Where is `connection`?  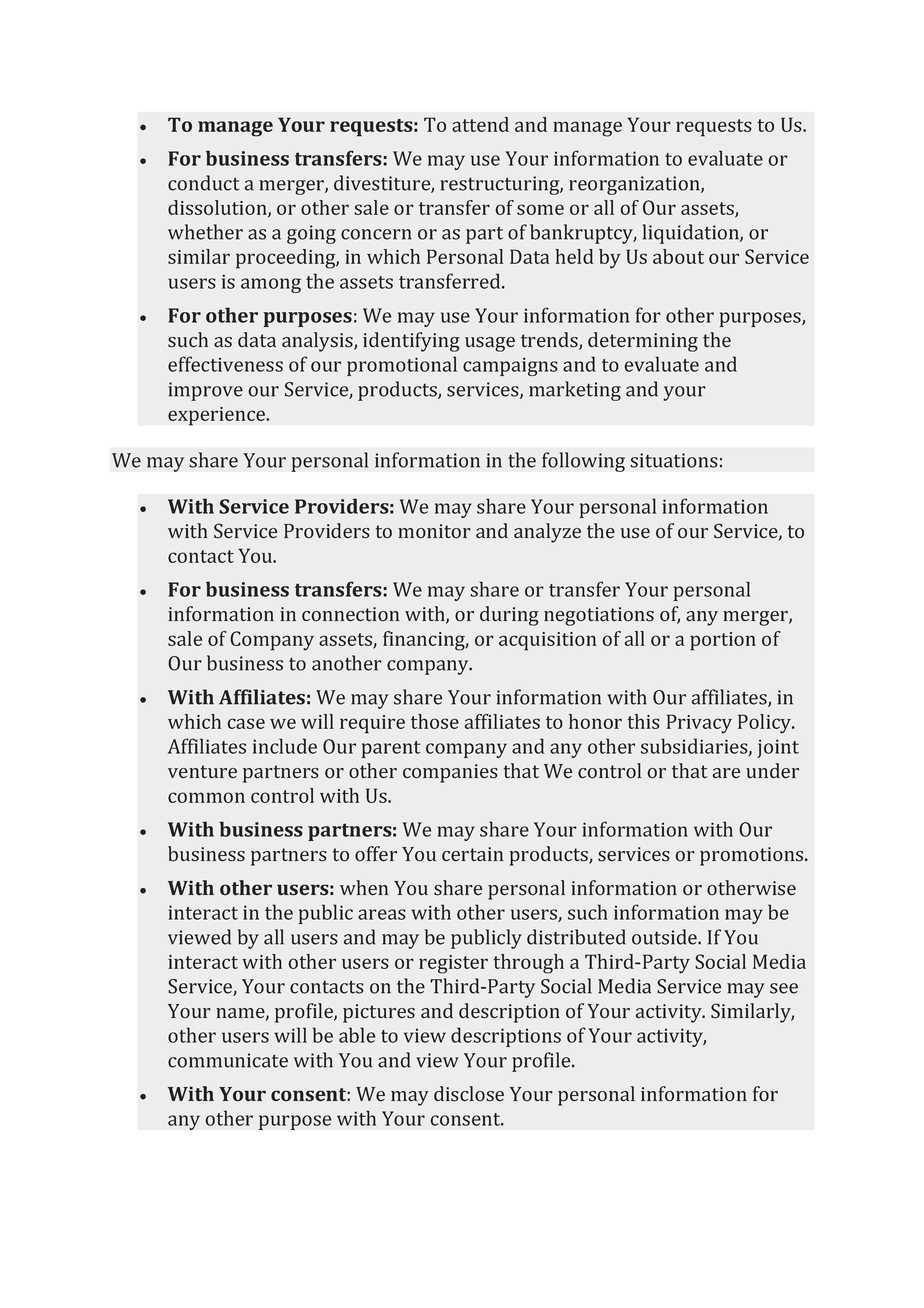 connection is located at coordinates (351, 614).
